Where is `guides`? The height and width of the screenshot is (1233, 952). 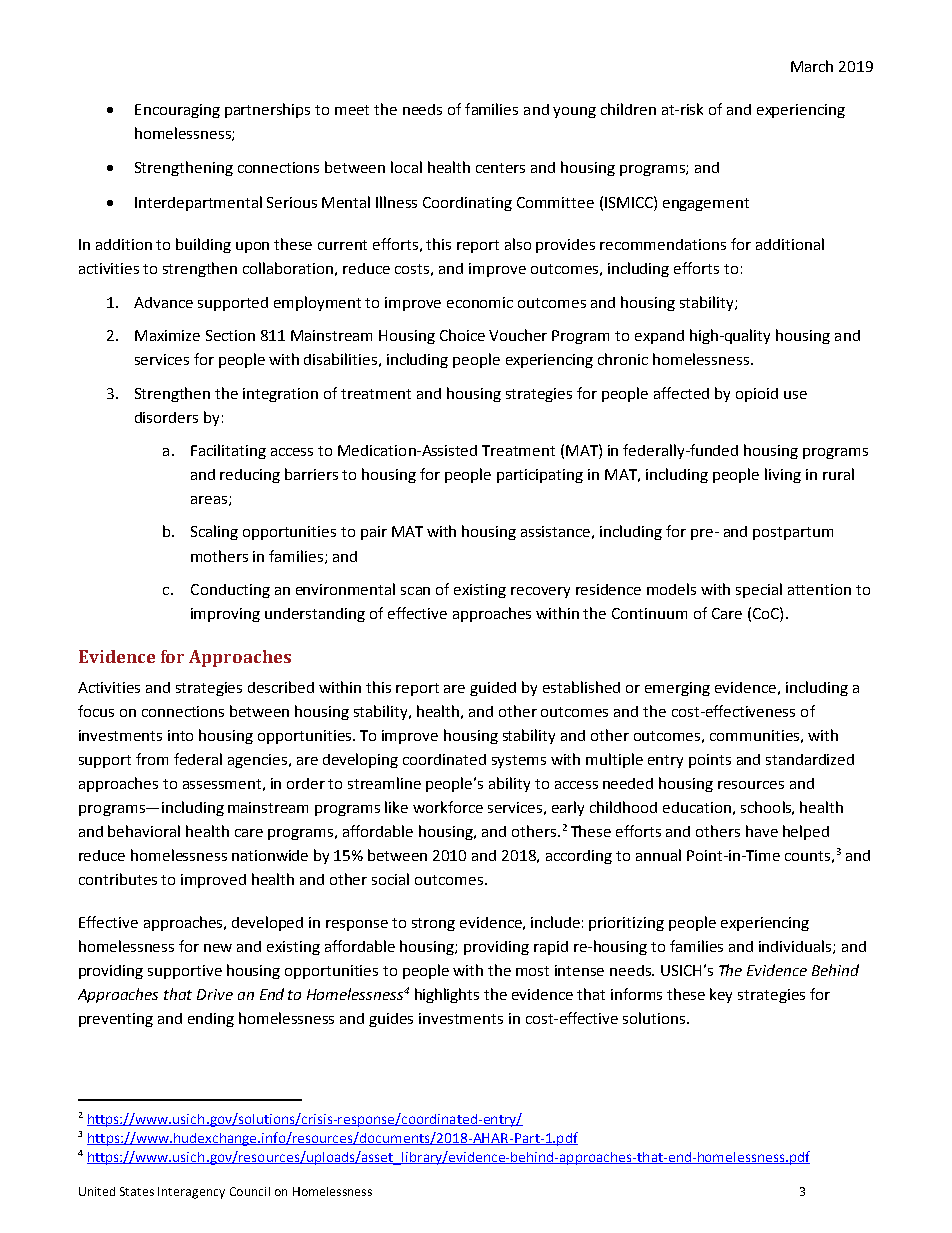
guides is located at coordinates (391, 1020).
